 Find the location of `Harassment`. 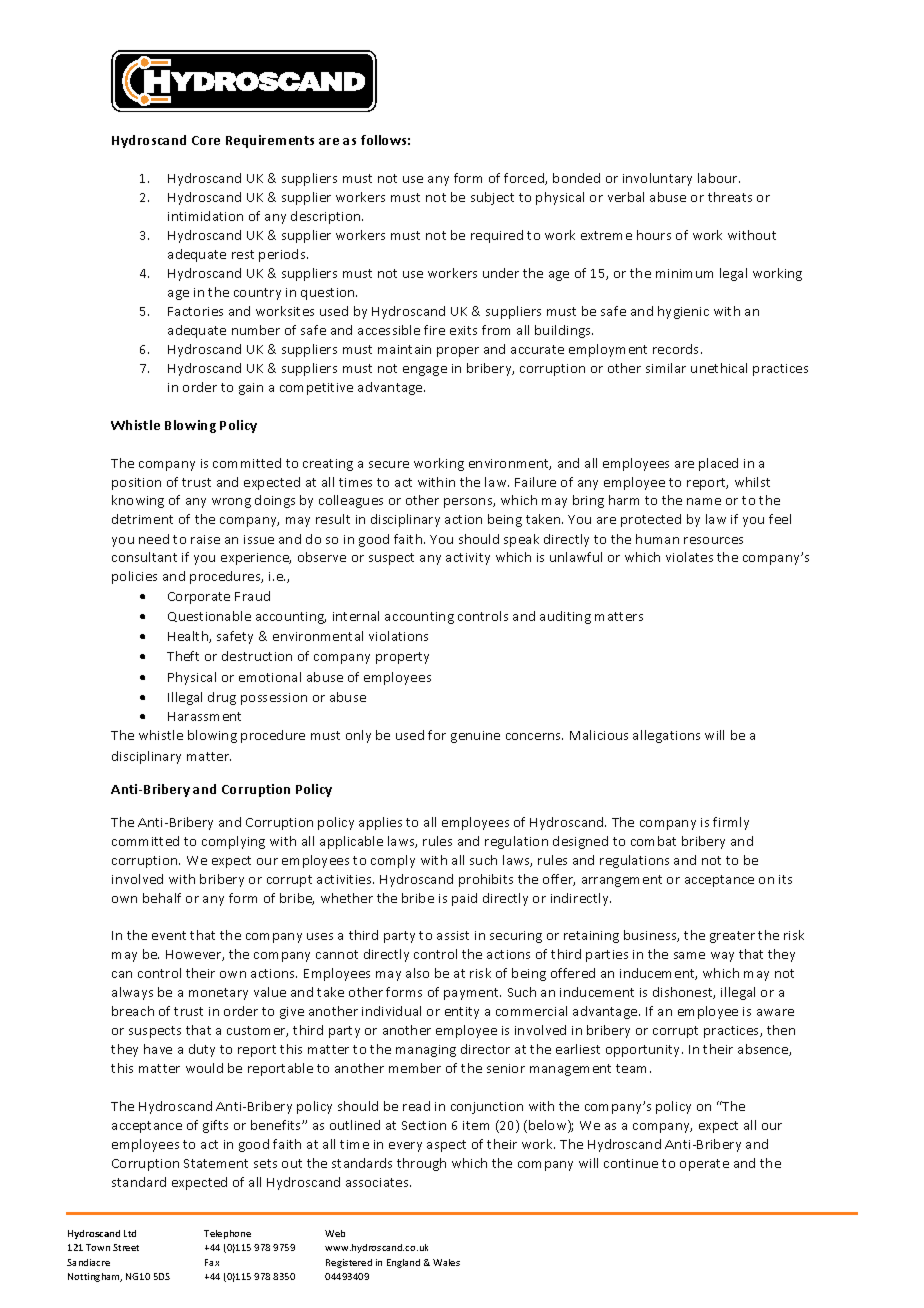

Harassment is located at coordinates (204, 716).
